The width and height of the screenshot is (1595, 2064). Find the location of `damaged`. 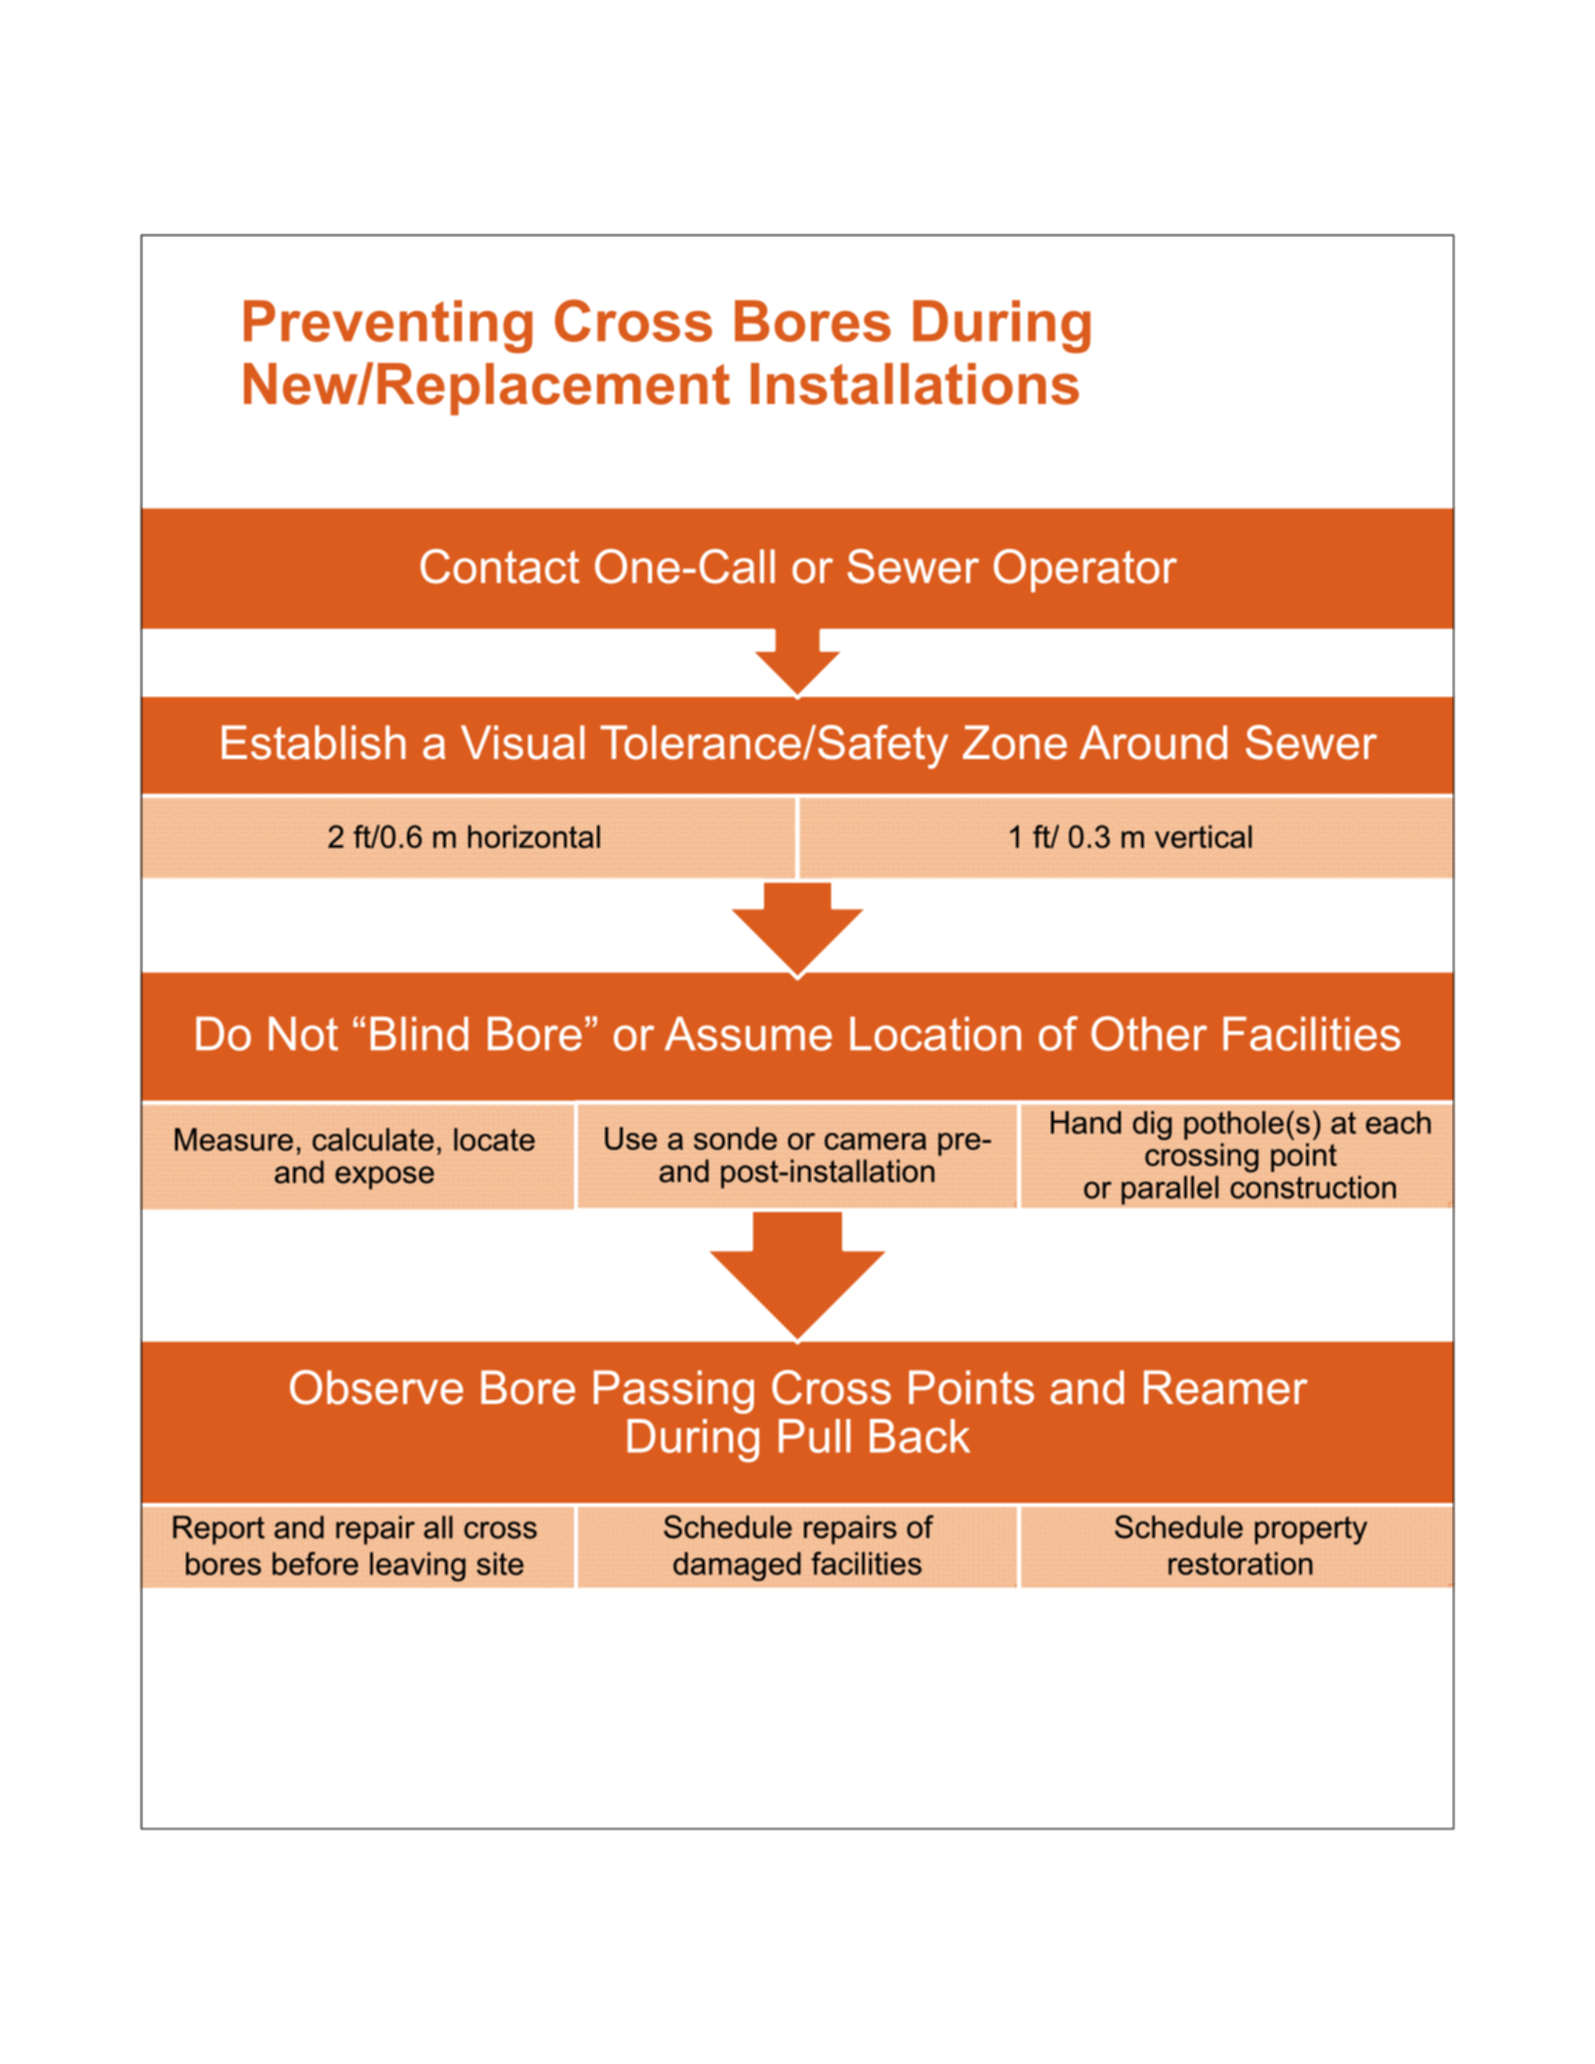

damaged is located at coordinates (737, 1566).
